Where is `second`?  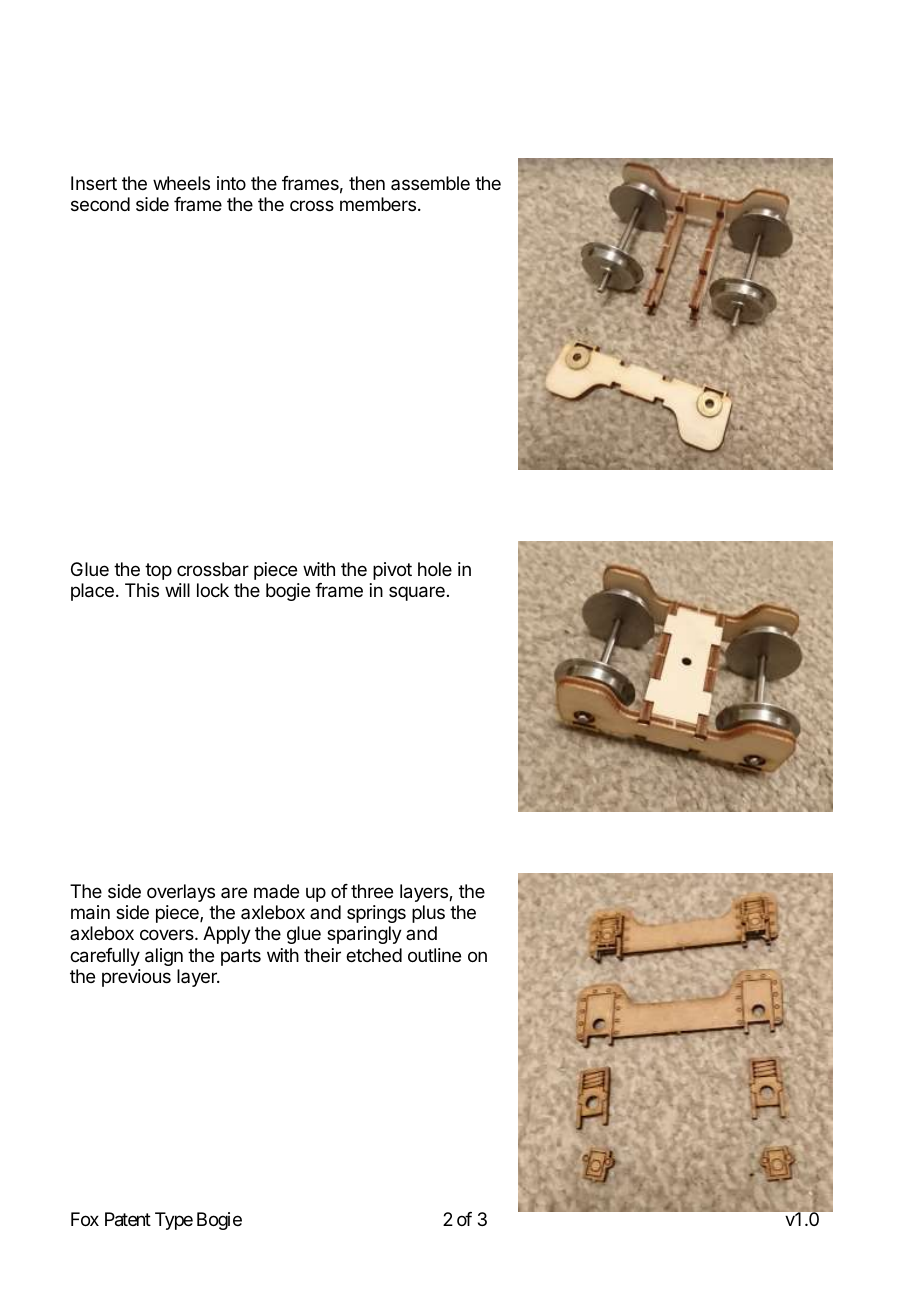
second is located at coordinates (100, 204).
